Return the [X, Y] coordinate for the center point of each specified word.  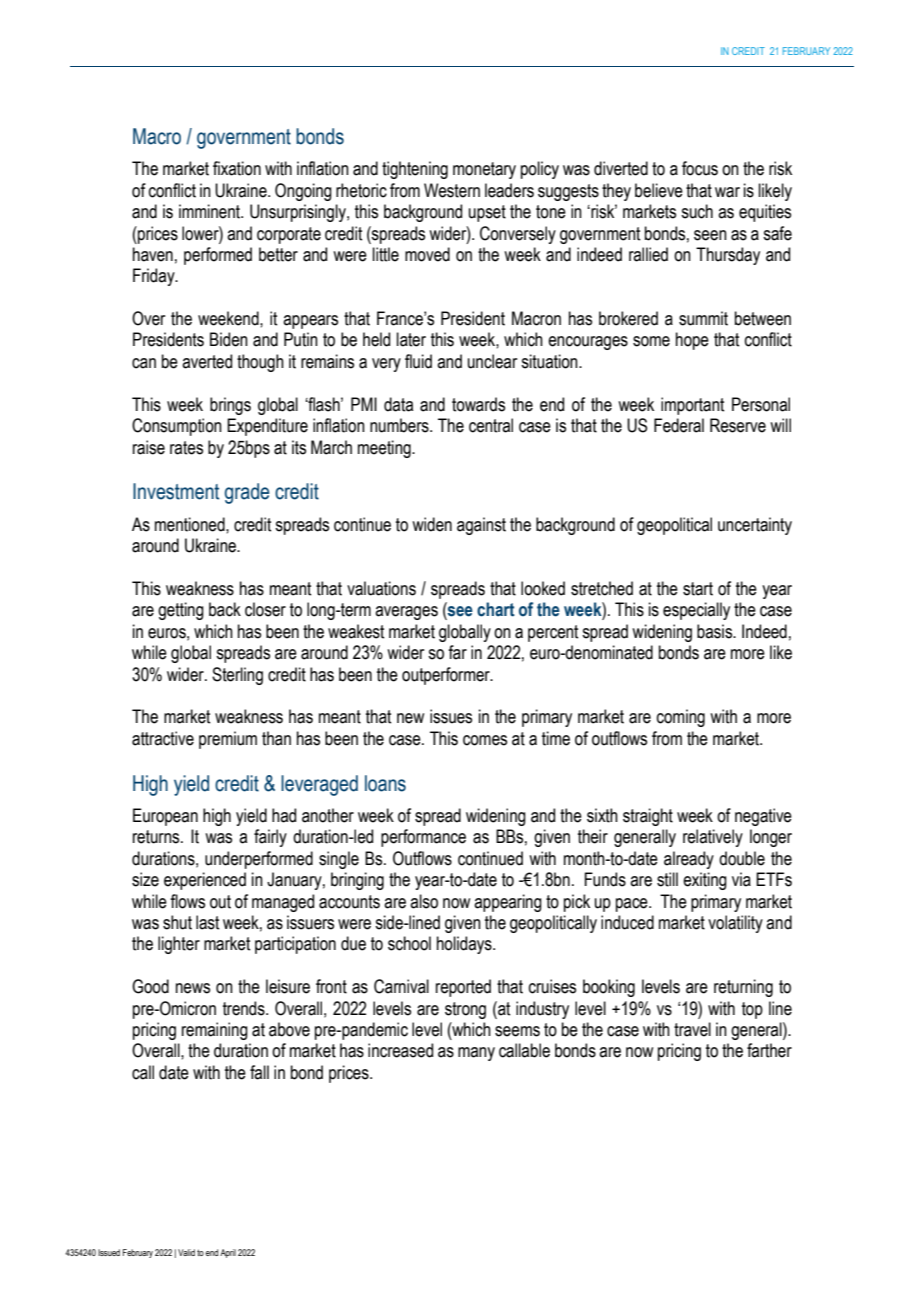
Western [452, 190]
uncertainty [755, 526]
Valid [186, 1252]
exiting [705, 881]
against [481, 526]
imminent [211, 211]
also [424, 901]
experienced [205, 881]
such [697, 211]
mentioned [191, 524]
